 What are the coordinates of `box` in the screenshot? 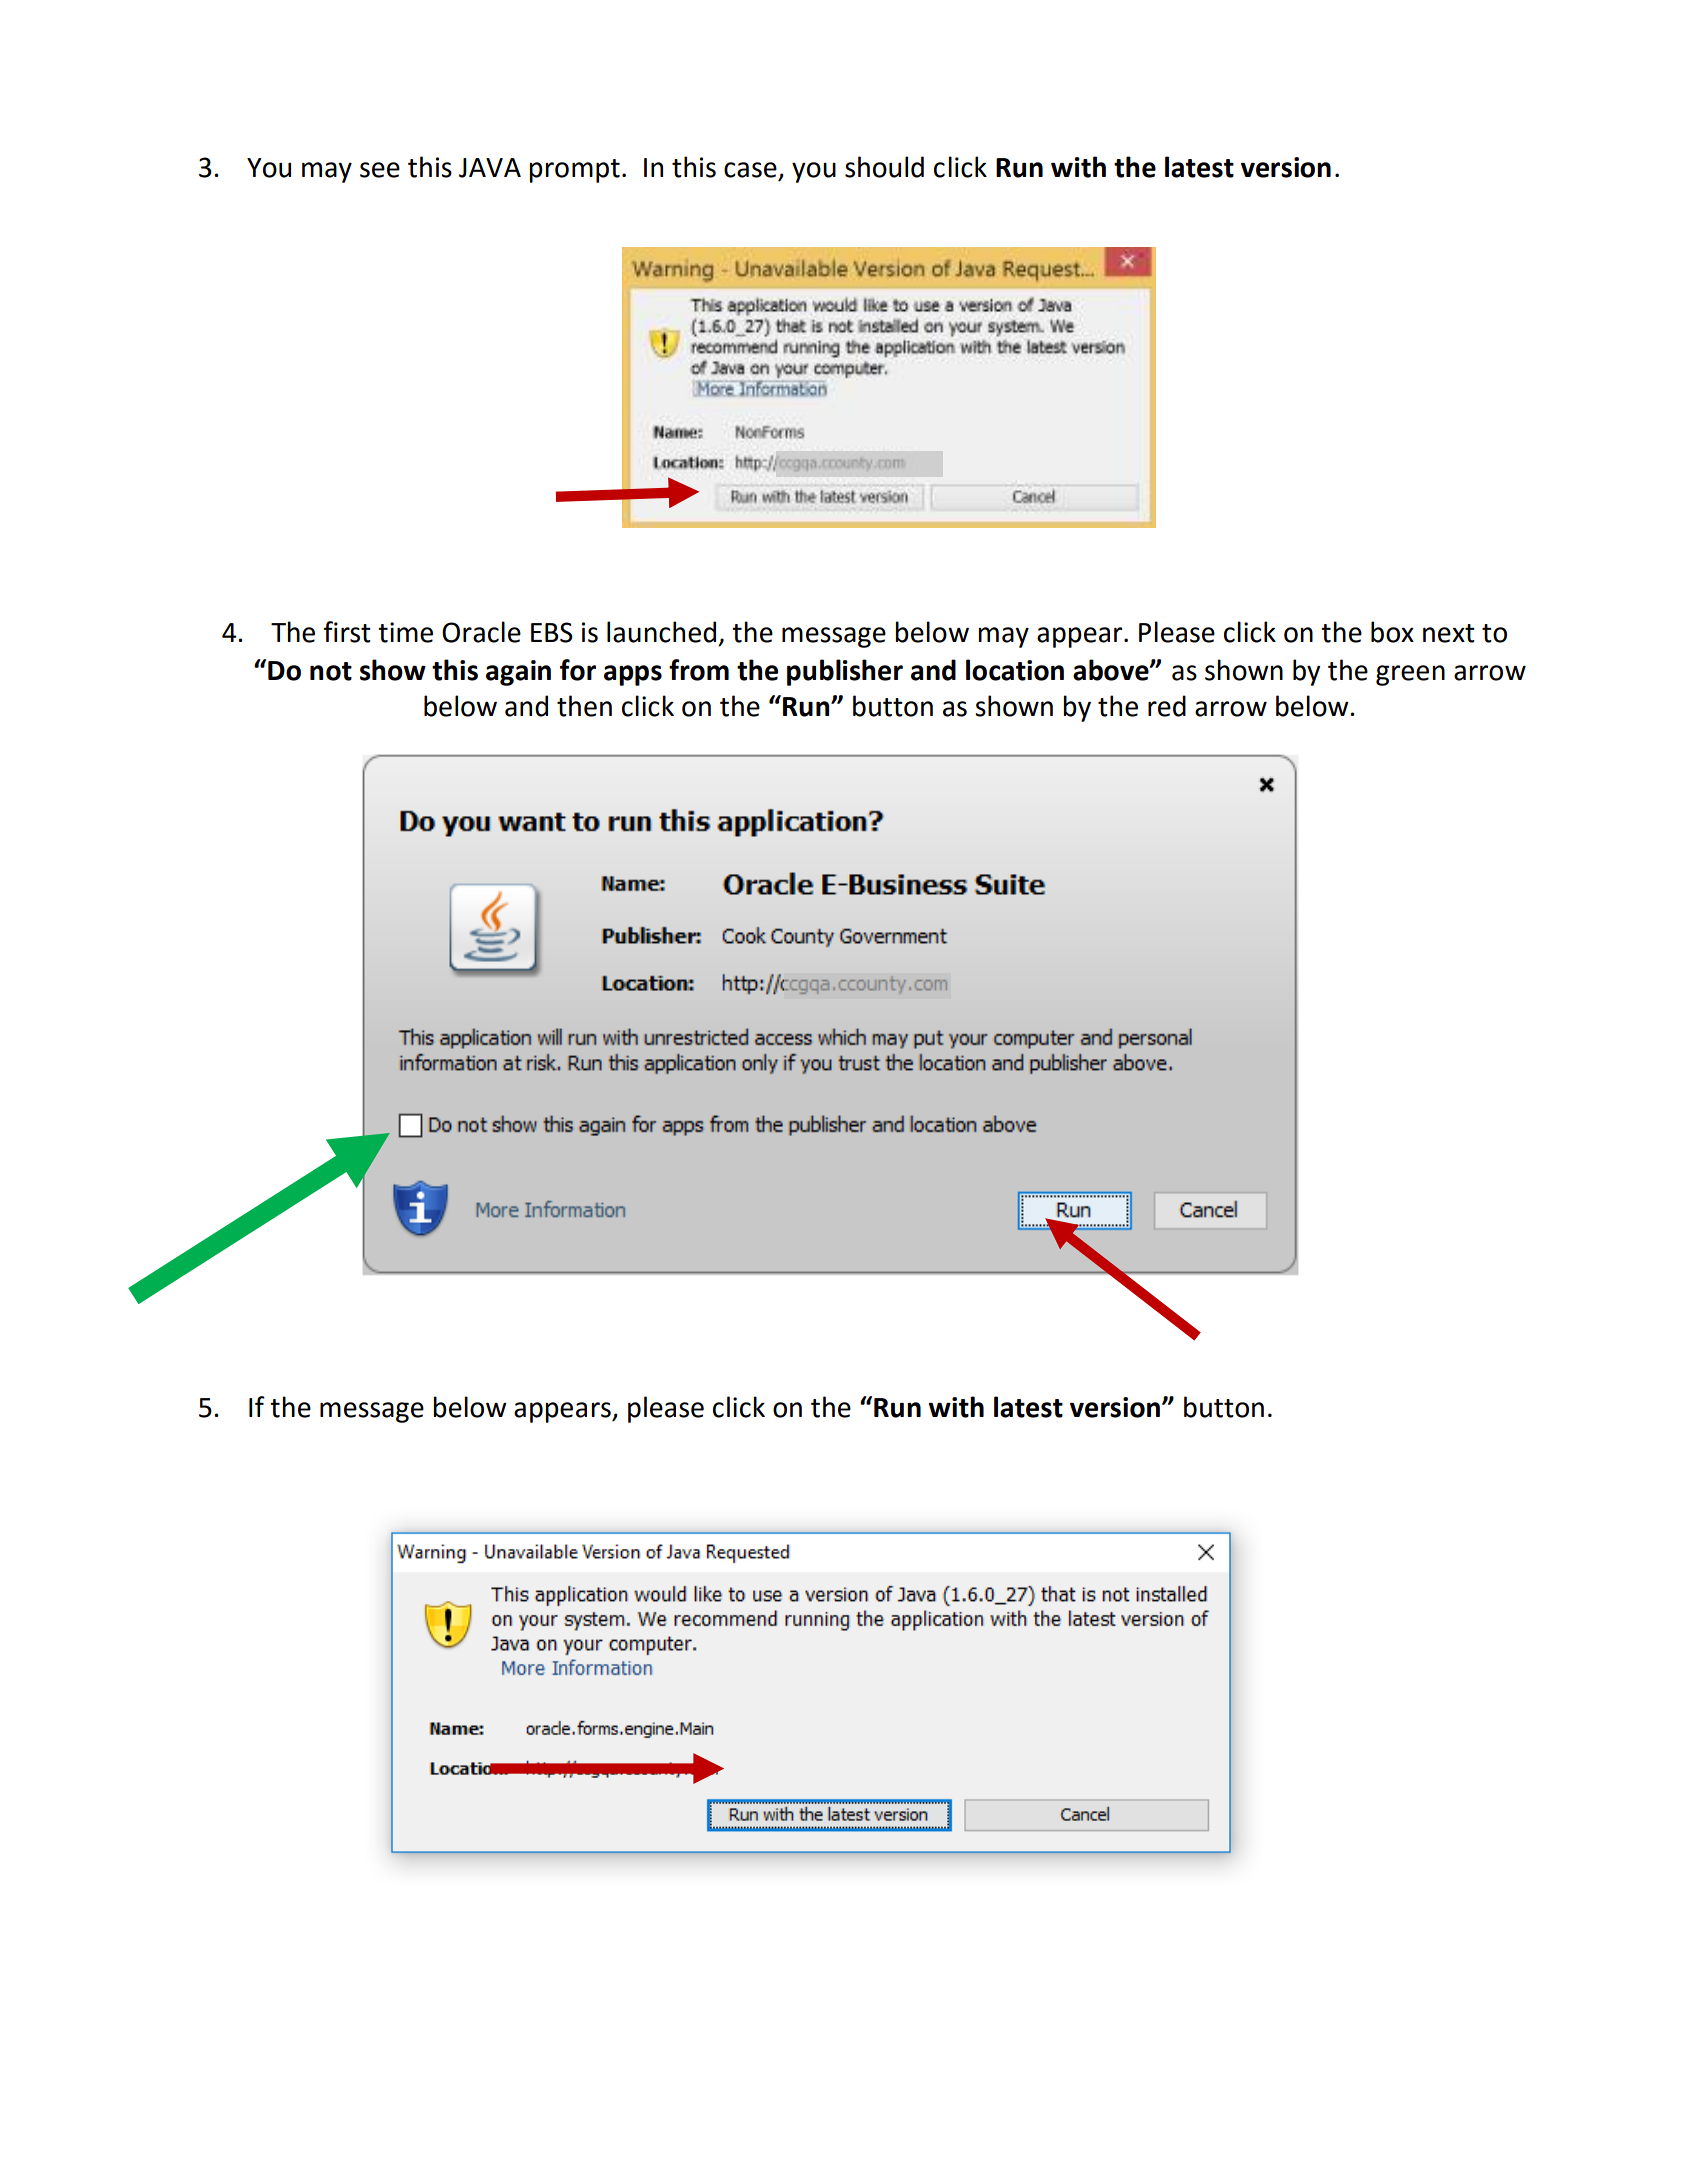 It's located at (1392, 632).
